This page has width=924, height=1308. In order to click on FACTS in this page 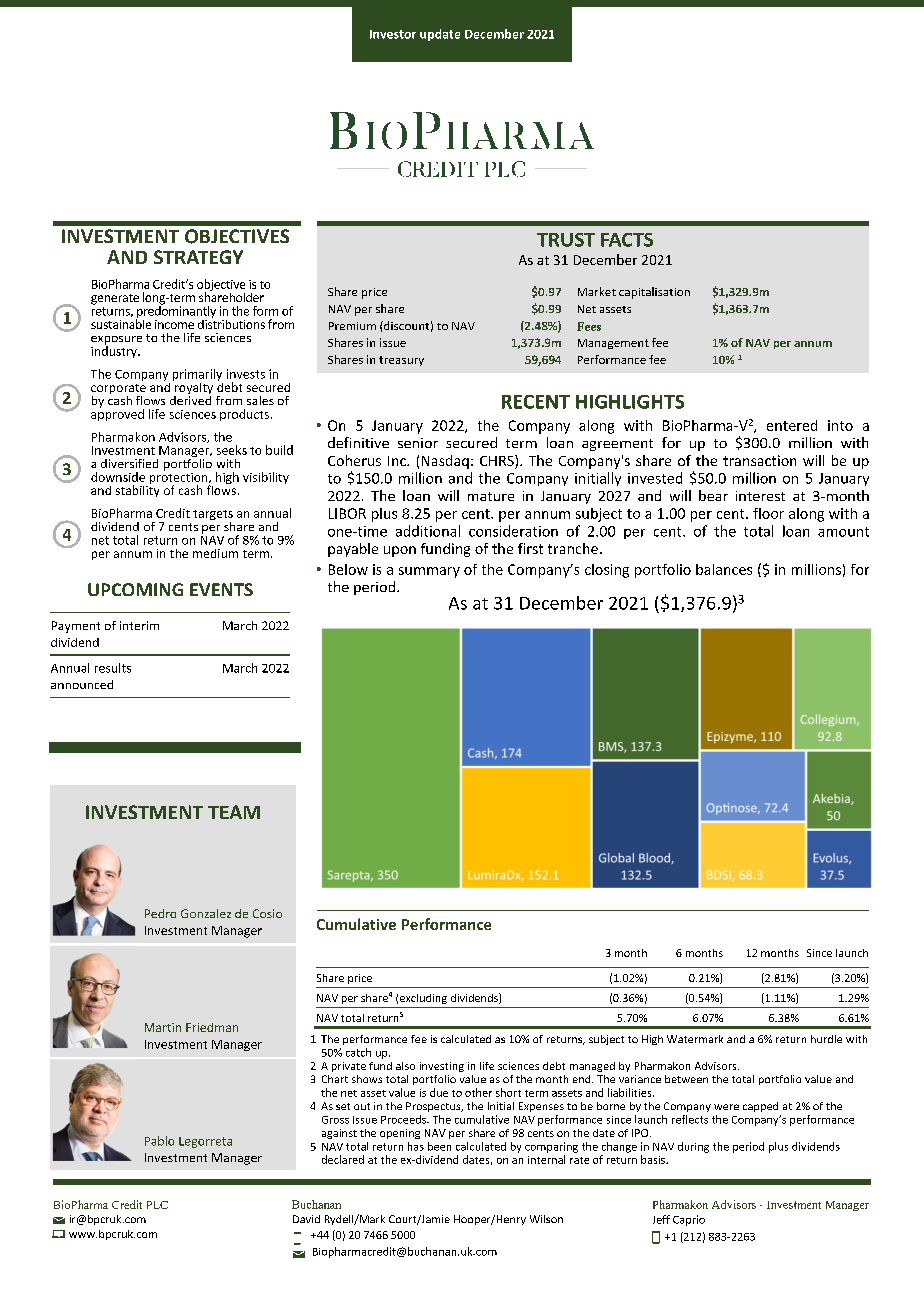, I will do `click(627, 240)`.
